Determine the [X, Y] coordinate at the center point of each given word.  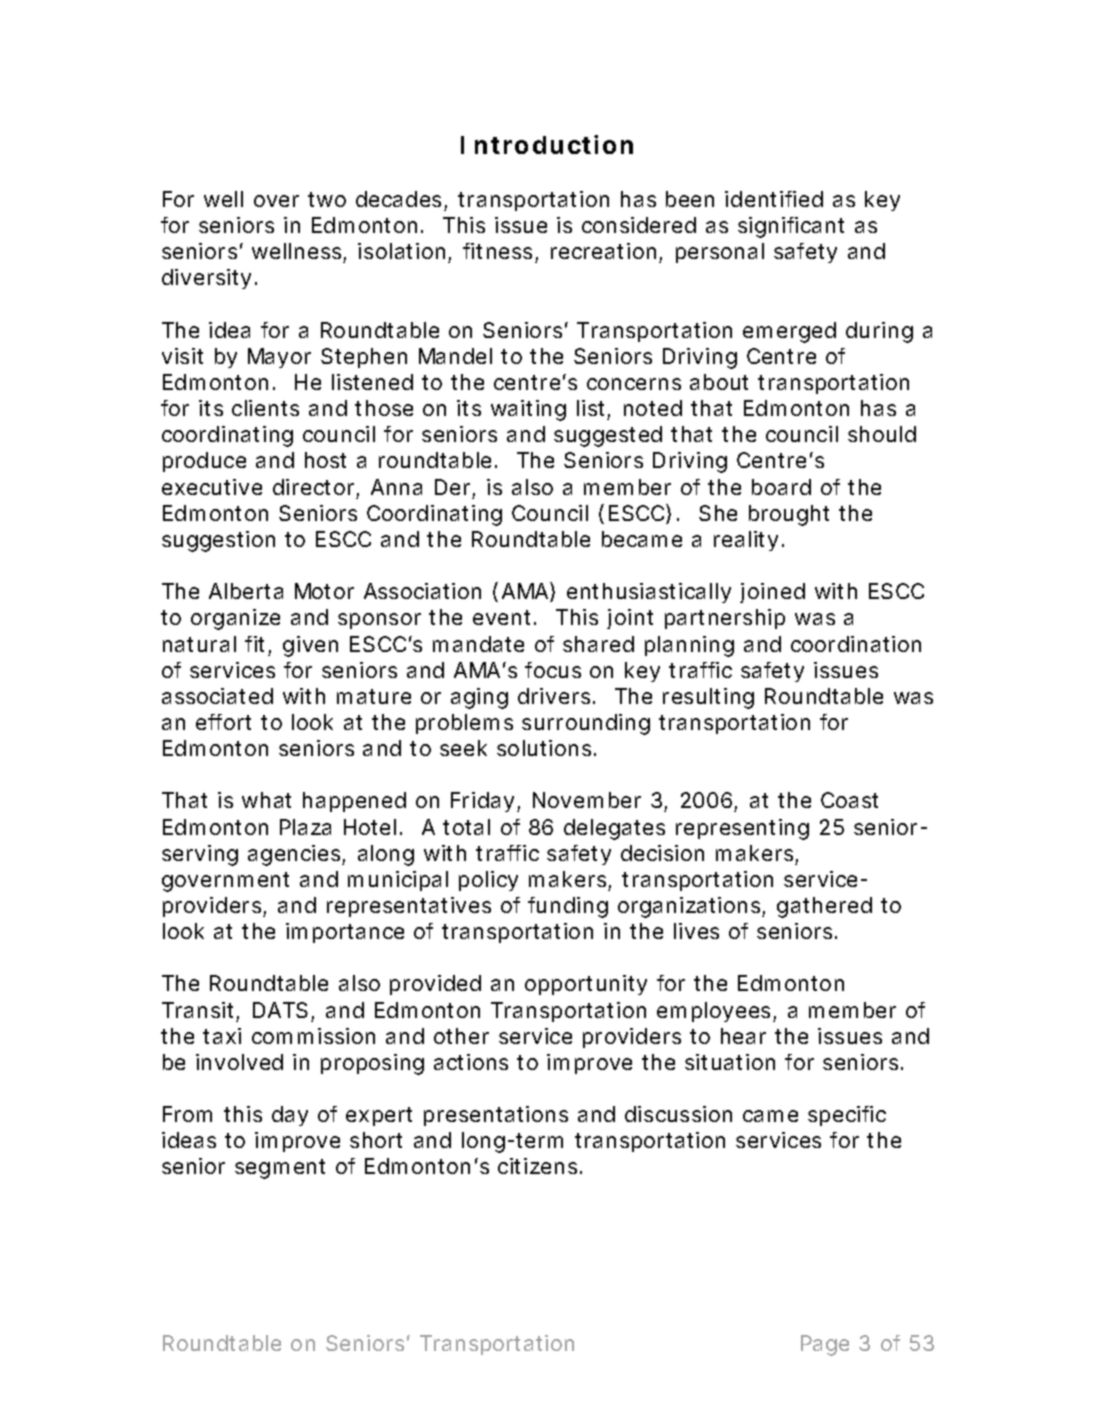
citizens [537, 1166]
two [327, 199]
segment [280, 1169]
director [313, 487]
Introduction [547, 144]
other [461, 1036]
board [781, 487]
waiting [528, 410]
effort [223, 722]
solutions [546, 748]
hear [743, 1036]
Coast [849, 800]
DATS [280, 1010]
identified [774, 199]
